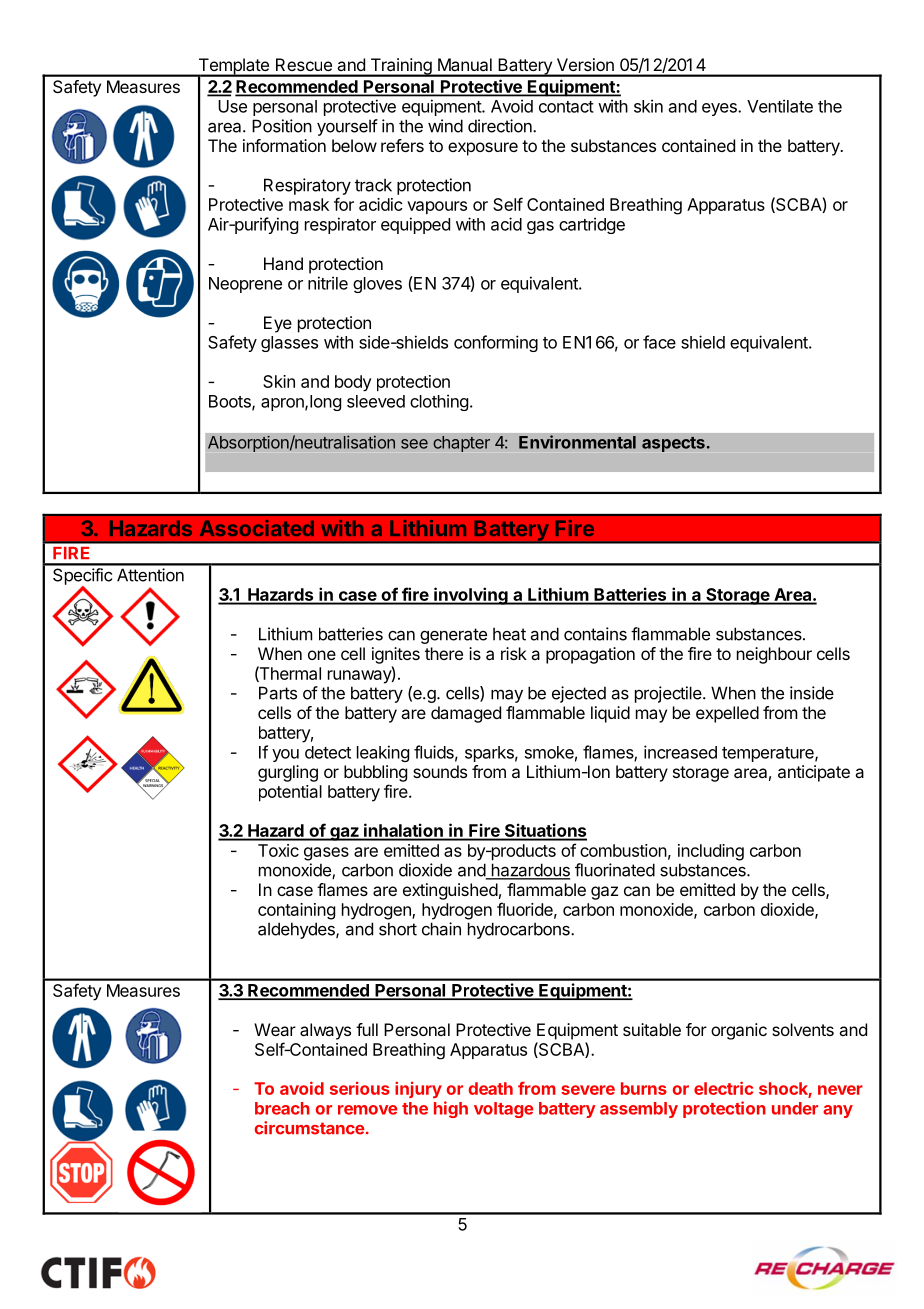 The width and height of the page is (924, 1309). What do you see at coordinates (150, 575) in the page?
I see `Attention` at bounding box center [150, 575].
